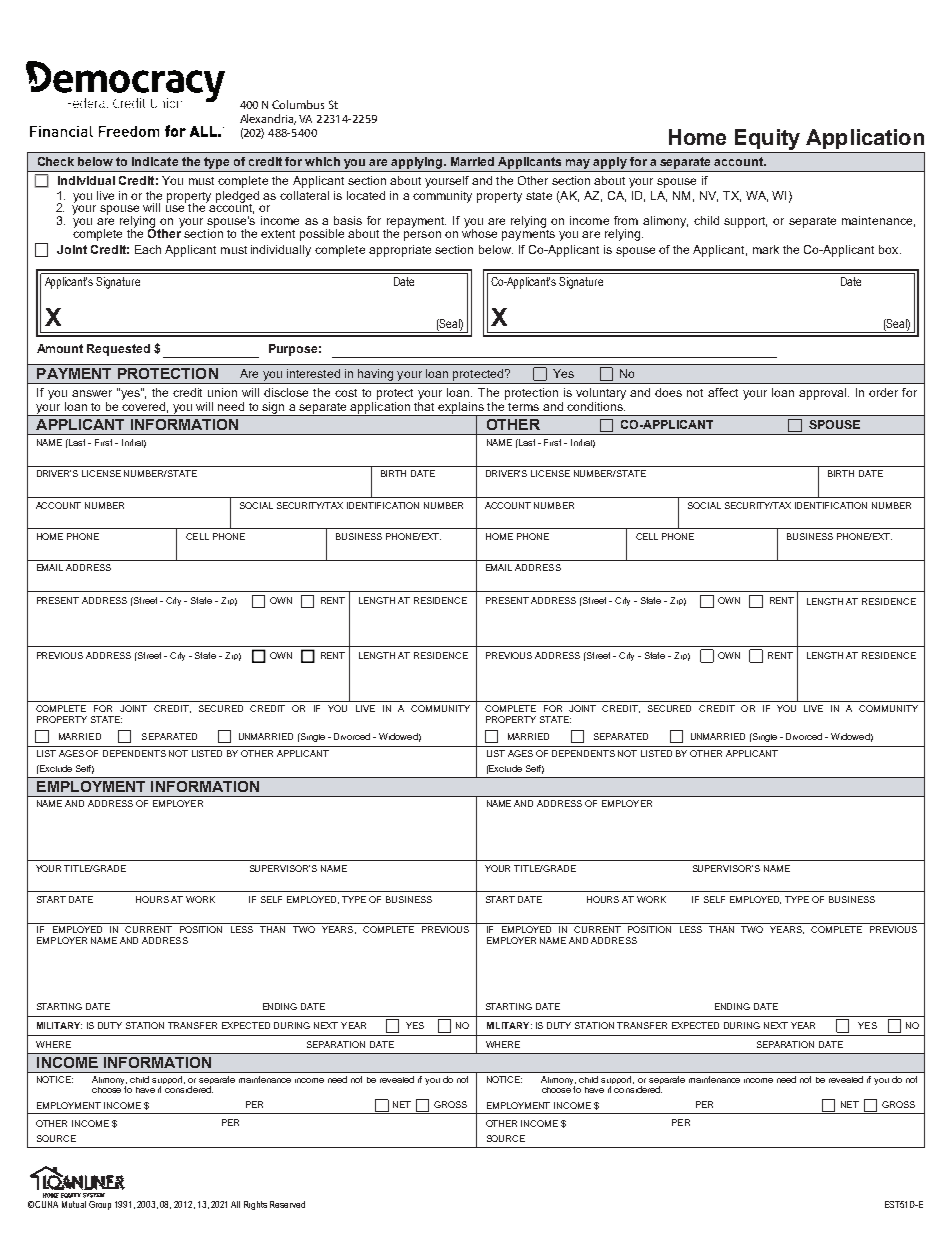 Image resolution: width=952 pixels, height=1233 pixels. I want to click on Mutual, so click(74, 1204).
